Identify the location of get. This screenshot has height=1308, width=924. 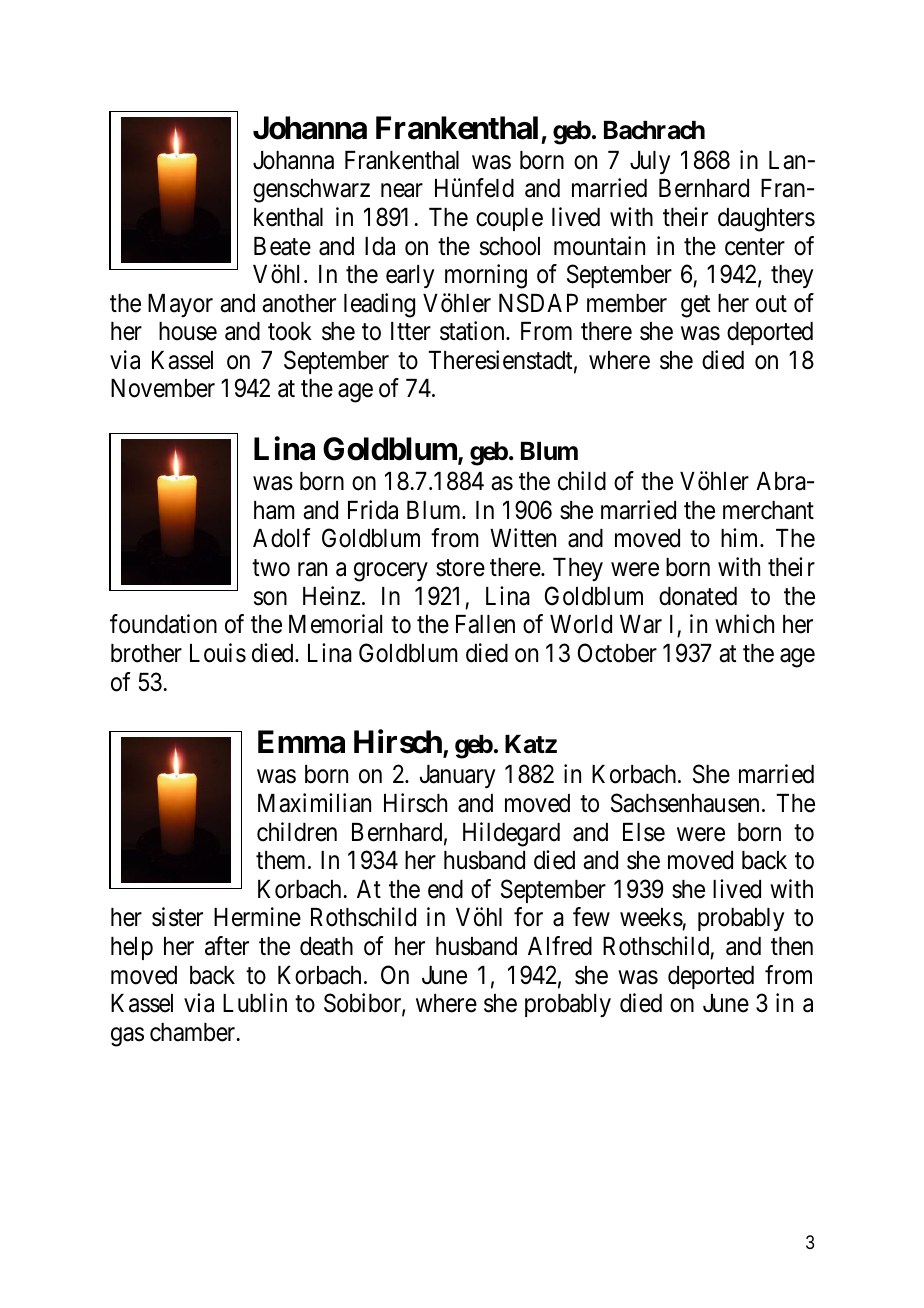
(695, 306).
